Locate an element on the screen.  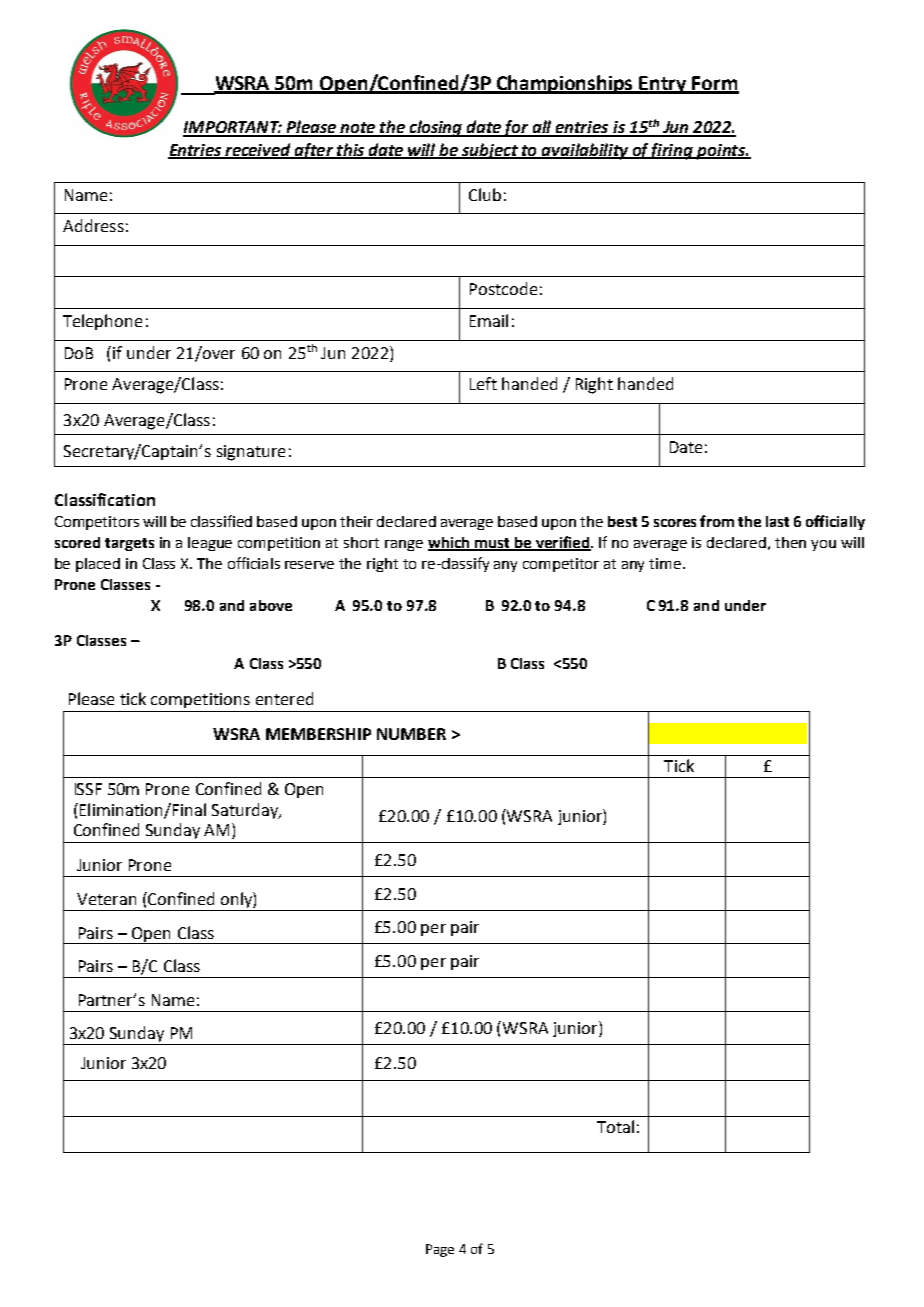
Left is located at coordinates (483, 383).
